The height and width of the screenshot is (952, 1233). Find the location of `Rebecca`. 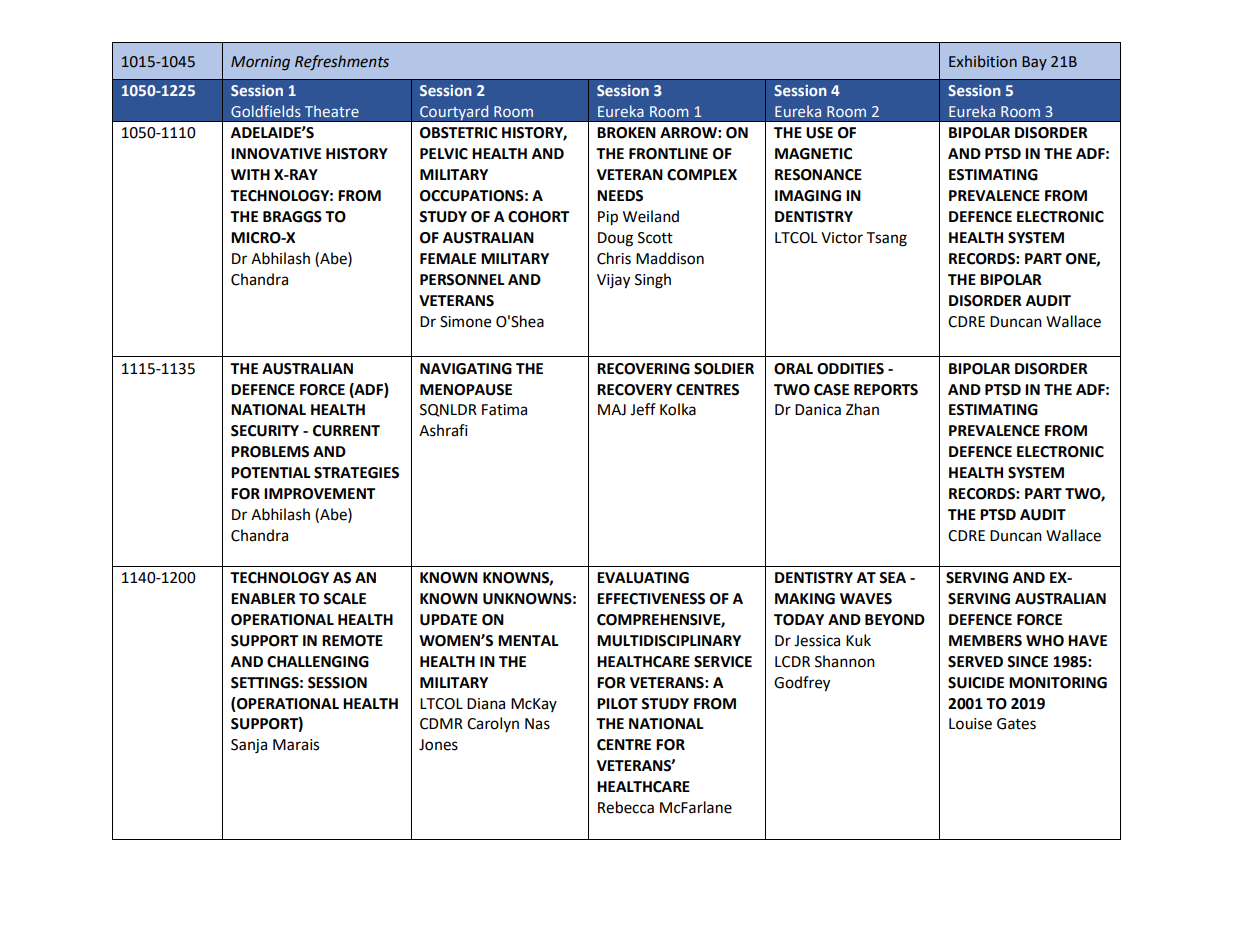

Rebecca is located at coordinates (626, 807).
